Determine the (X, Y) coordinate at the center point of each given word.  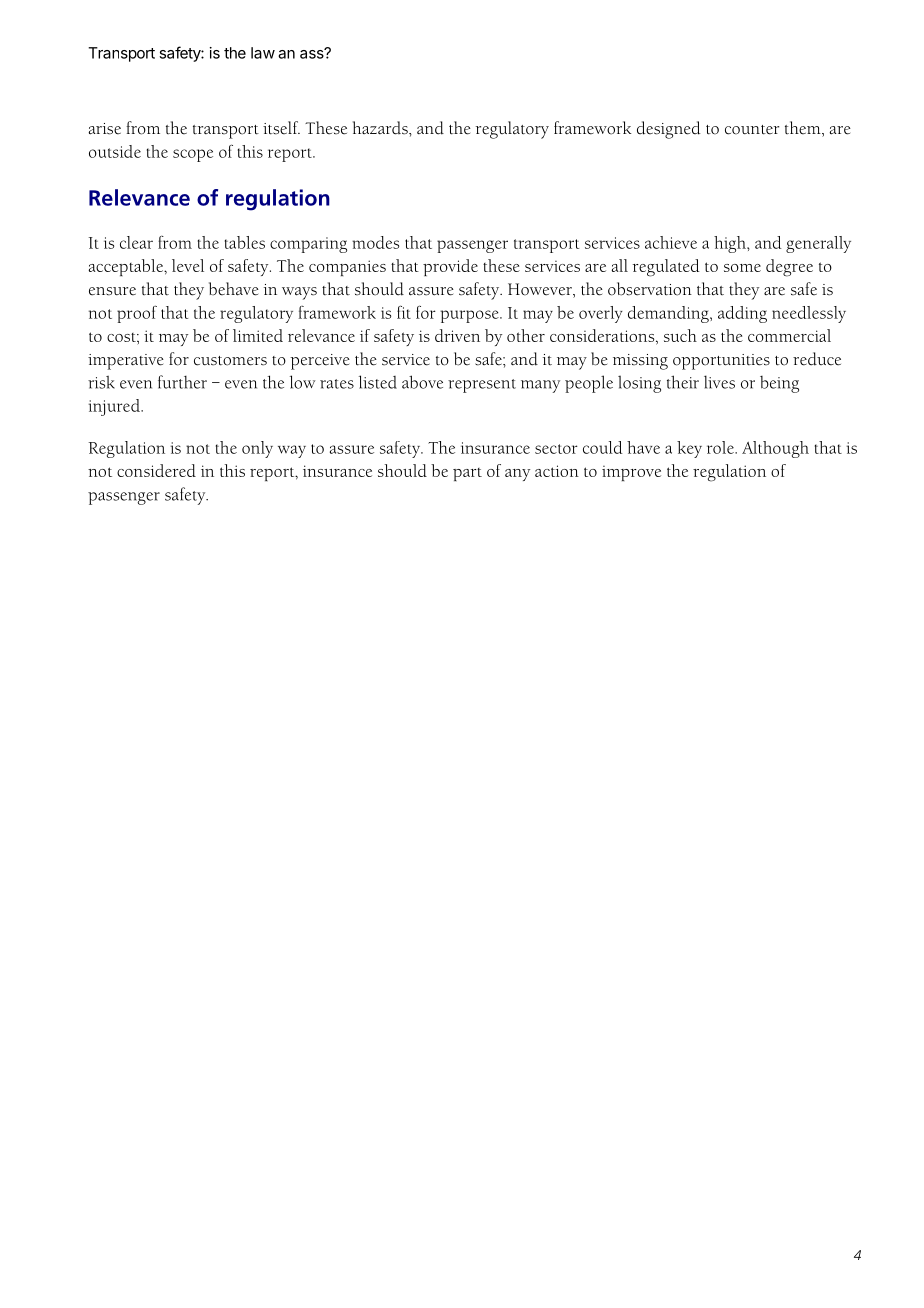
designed (669, 130)
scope (193, 155)
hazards (381, 128)
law (263, 53)
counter (752, 130)
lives (719, 382)
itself (281, 128)
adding (742, 314)
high (731, 244)
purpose (470, 316)
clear (136, 242)
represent (482, 386)
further (182, 382)
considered (156, 470)
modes (375, 242)
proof (137, 314)
